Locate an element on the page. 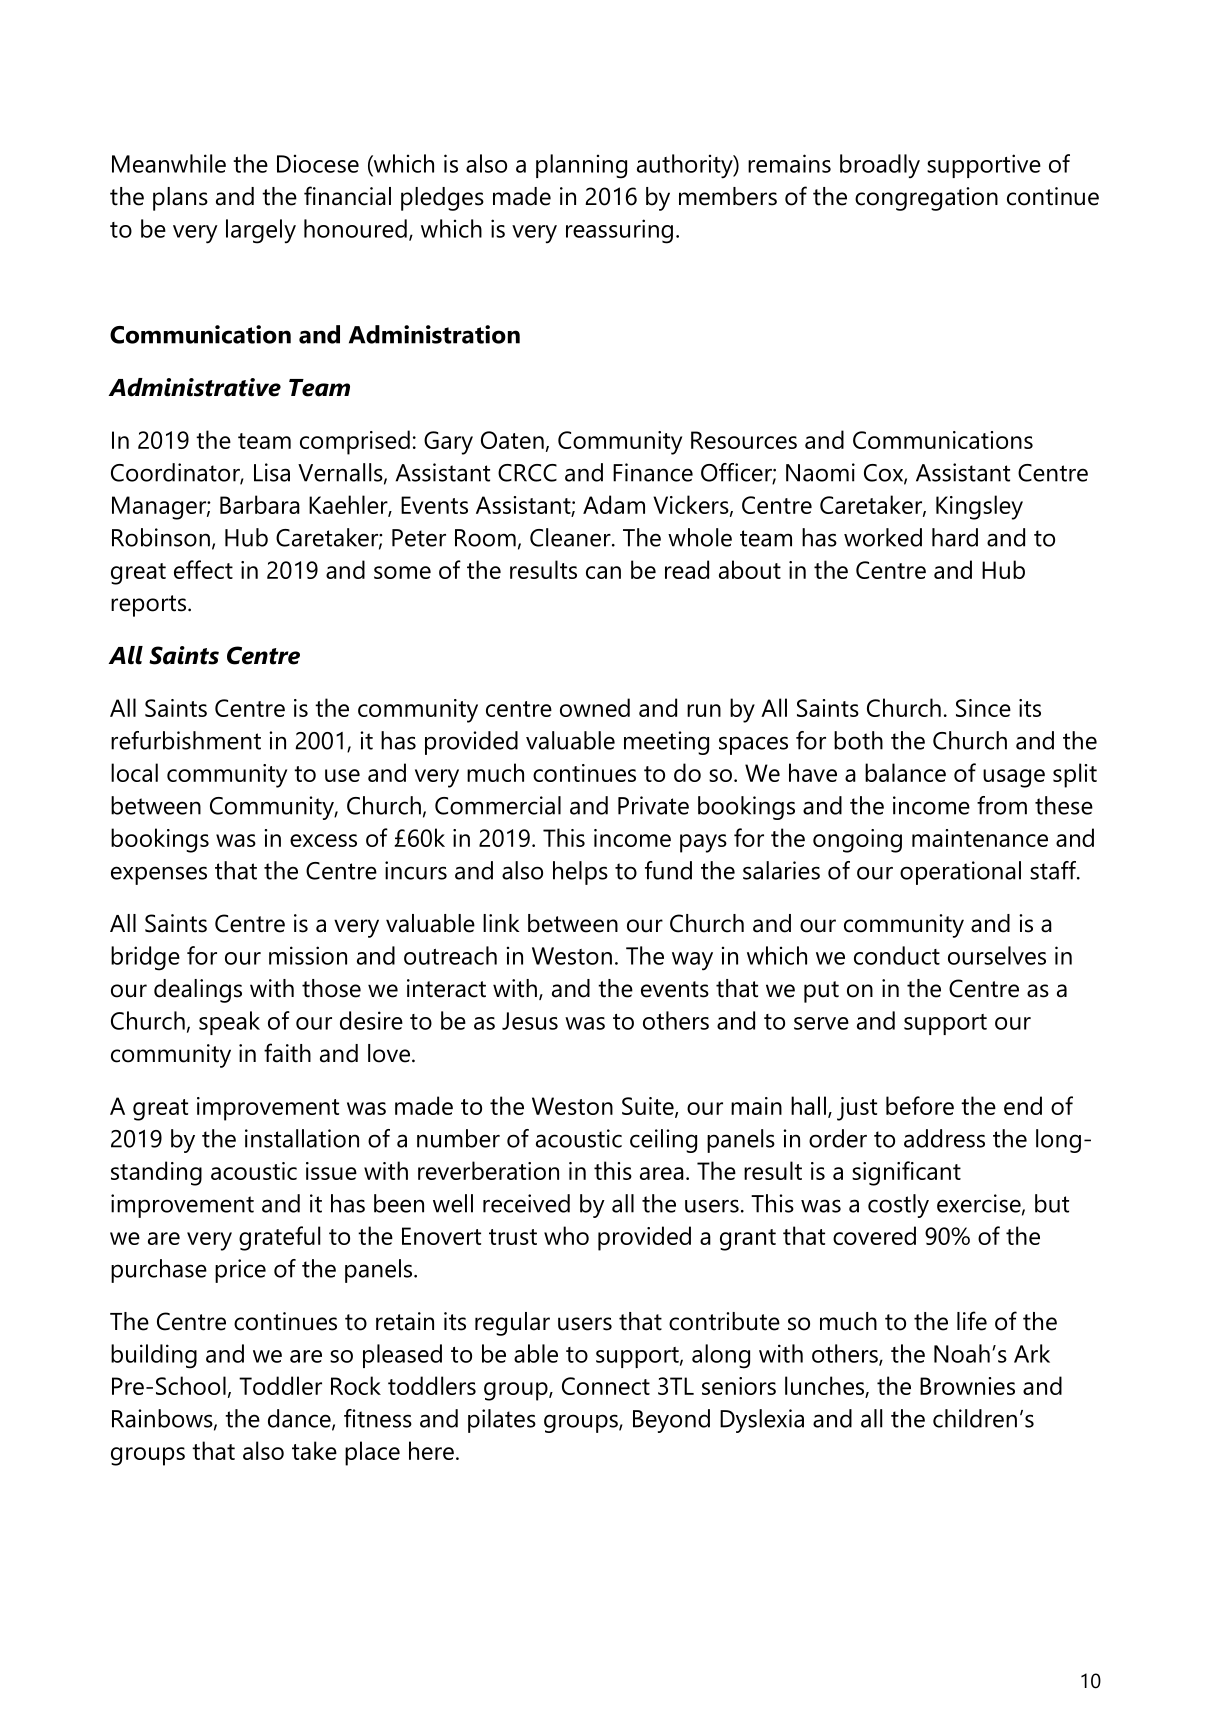 This image has height=1713, width=1211. address is located at coordinates (944, 1138).
